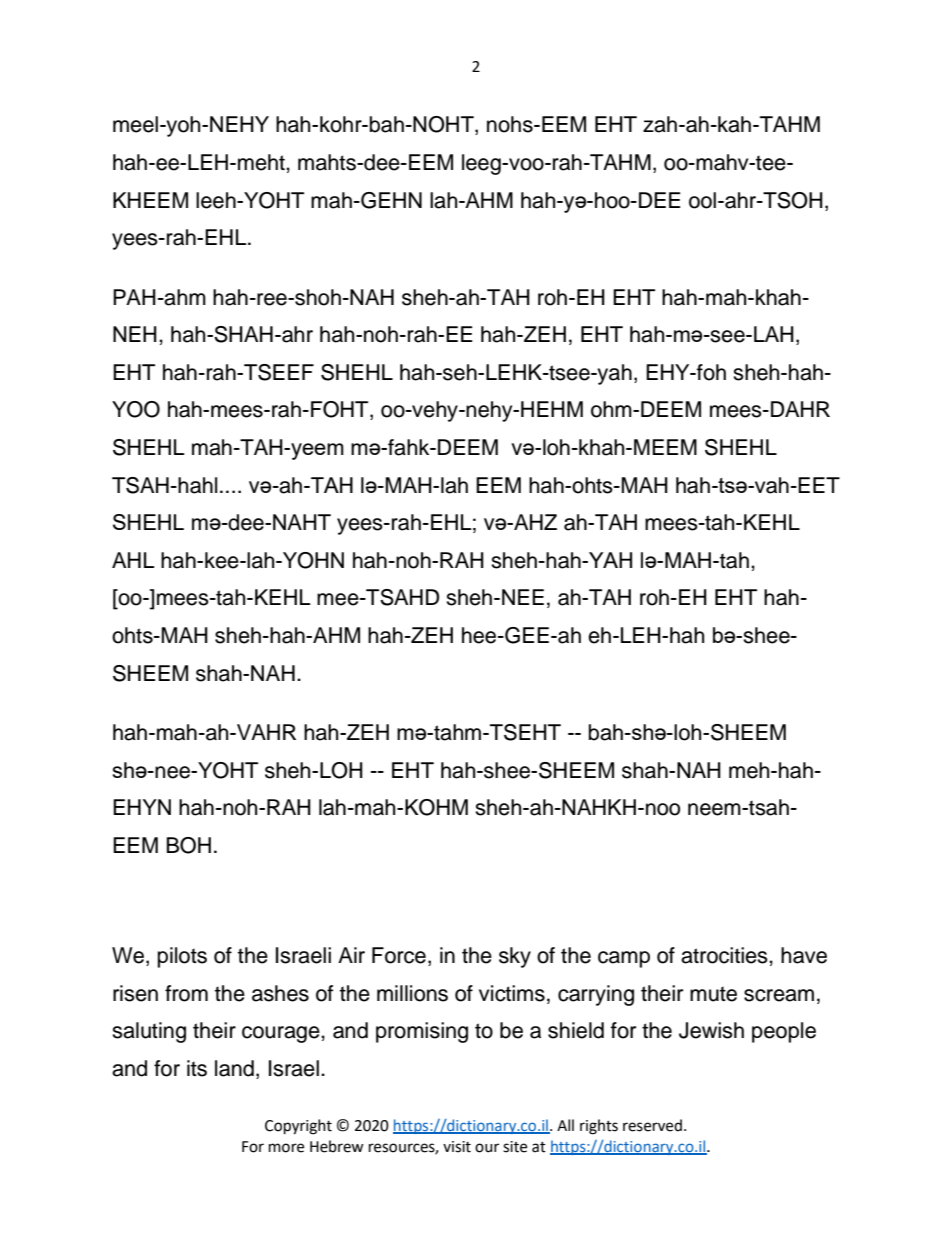 Image resolution: width=952 pixels, height=1233 pixels. I want to click on pilots, so click(182, 957).
